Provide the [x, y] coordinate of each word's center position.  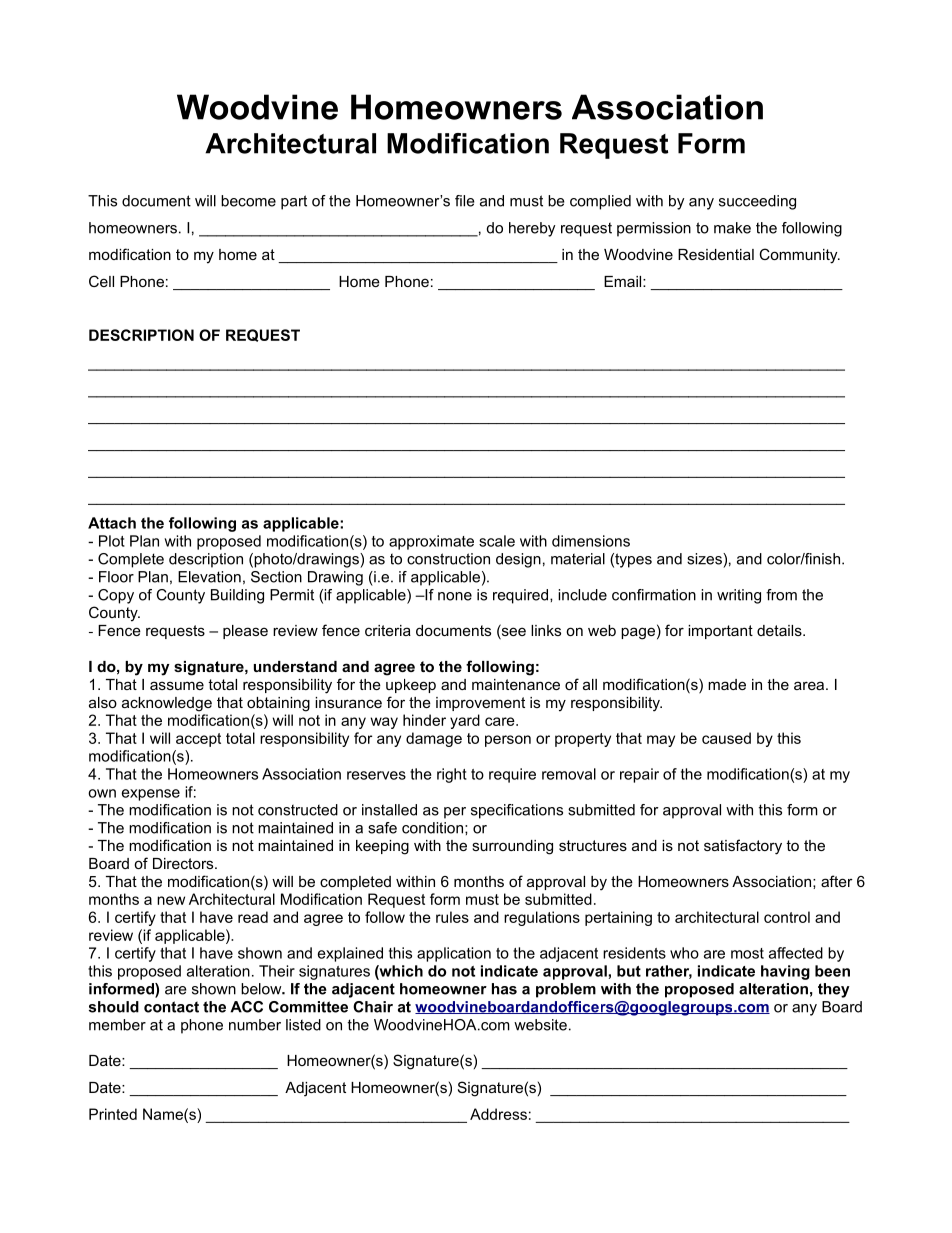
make [732, 228]
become [248, 201]
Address [498, 1114]
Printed [113, 1114]
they [834, 990]
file [465, 201]
